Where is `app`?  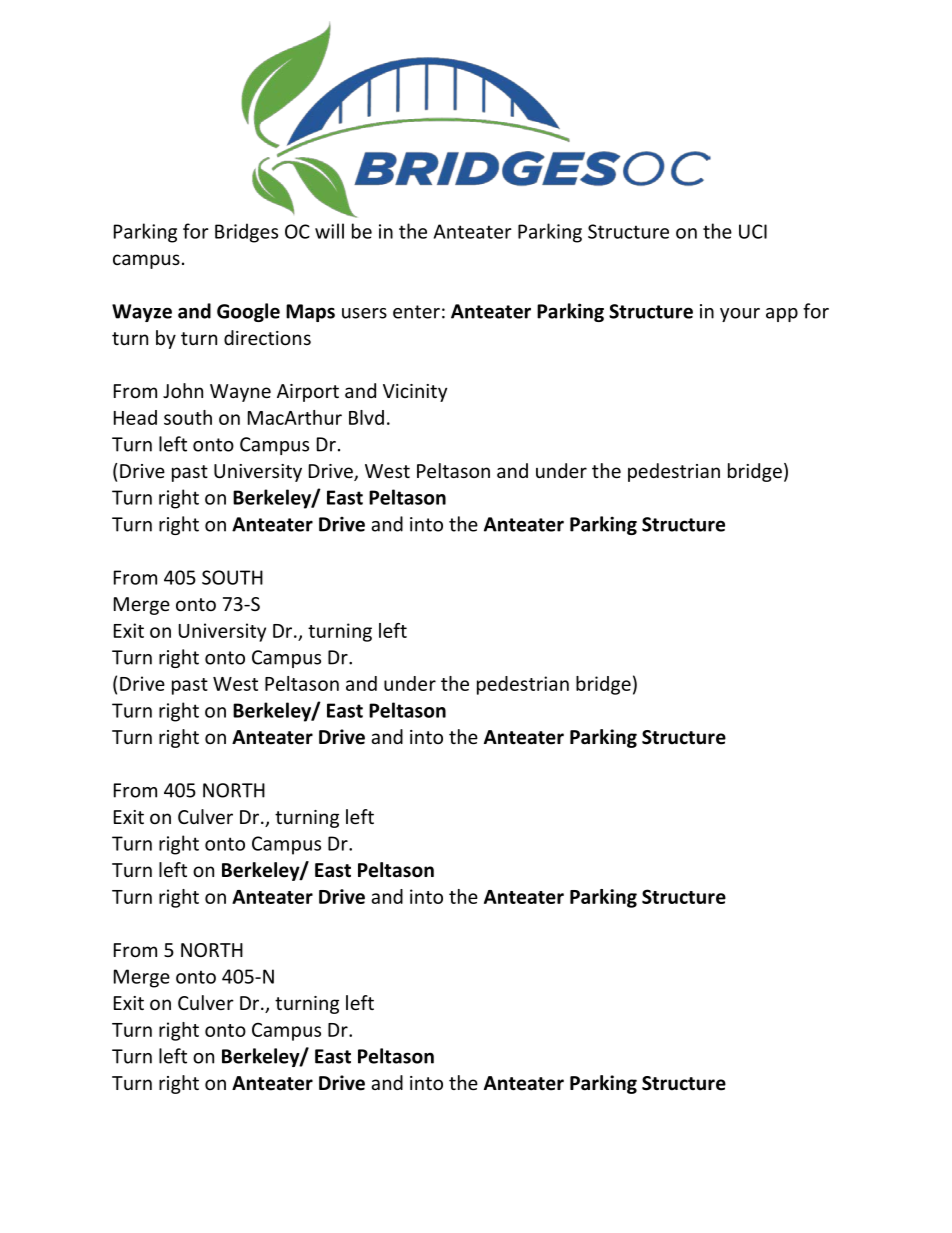 app is located at coordinates (782, 315).
